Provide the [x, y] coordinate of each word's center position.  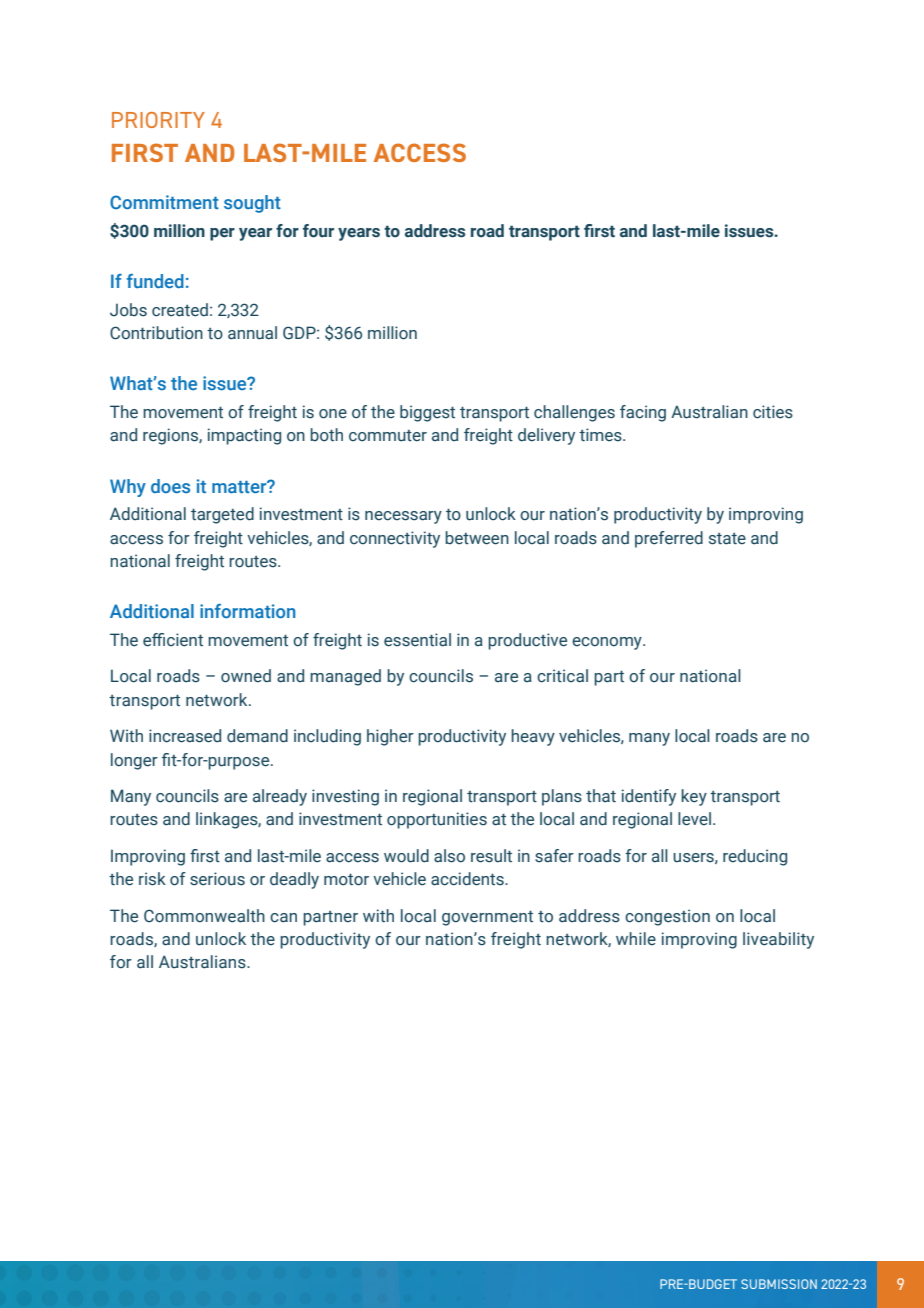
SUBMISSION [779, 1284]
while [636, 939]
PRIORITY [158, 120]
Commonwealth [204, 916]
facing [643, 413]
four [318, 231]
